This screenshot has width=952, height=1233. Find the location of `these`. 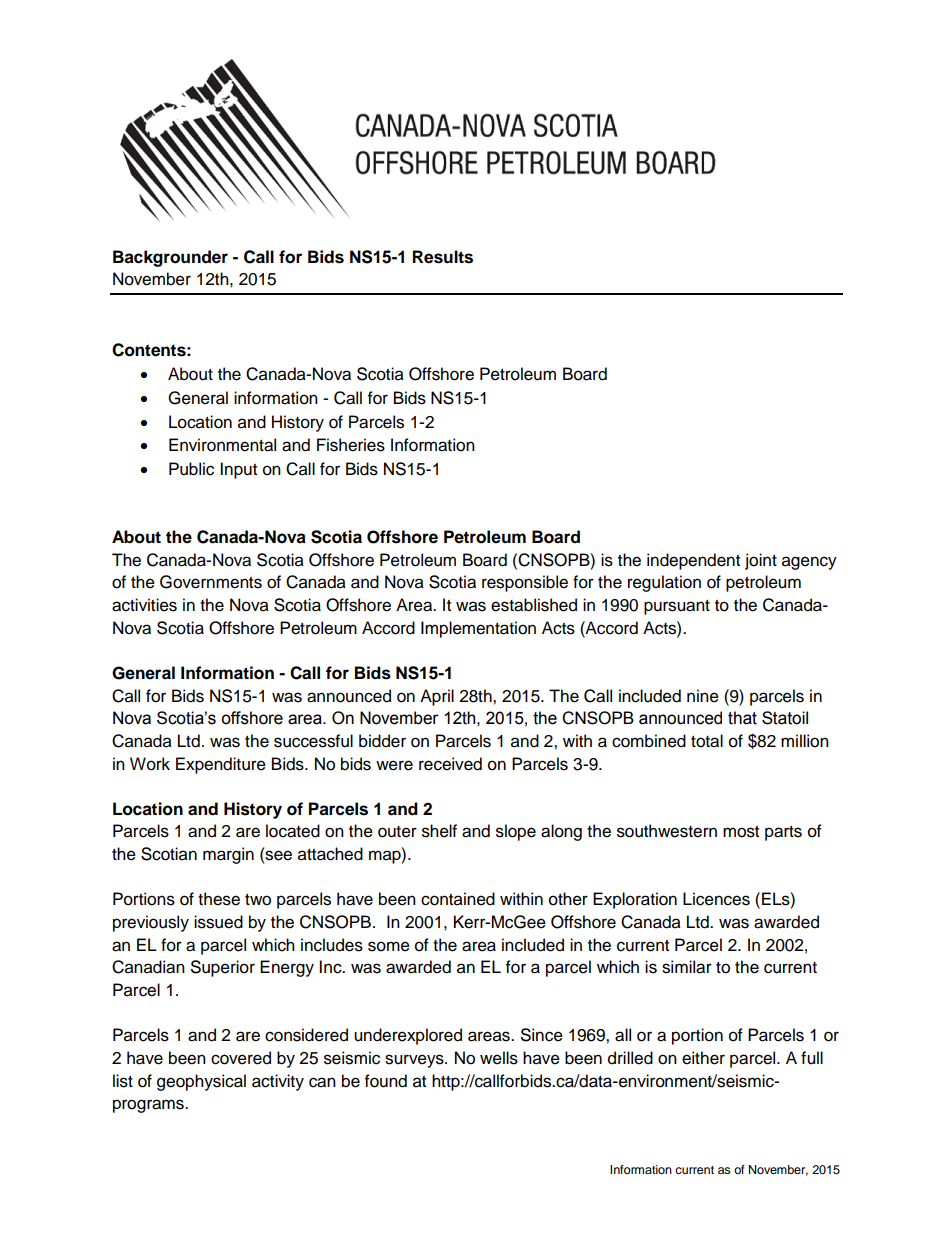

these is located at coordinates (219, 899).
